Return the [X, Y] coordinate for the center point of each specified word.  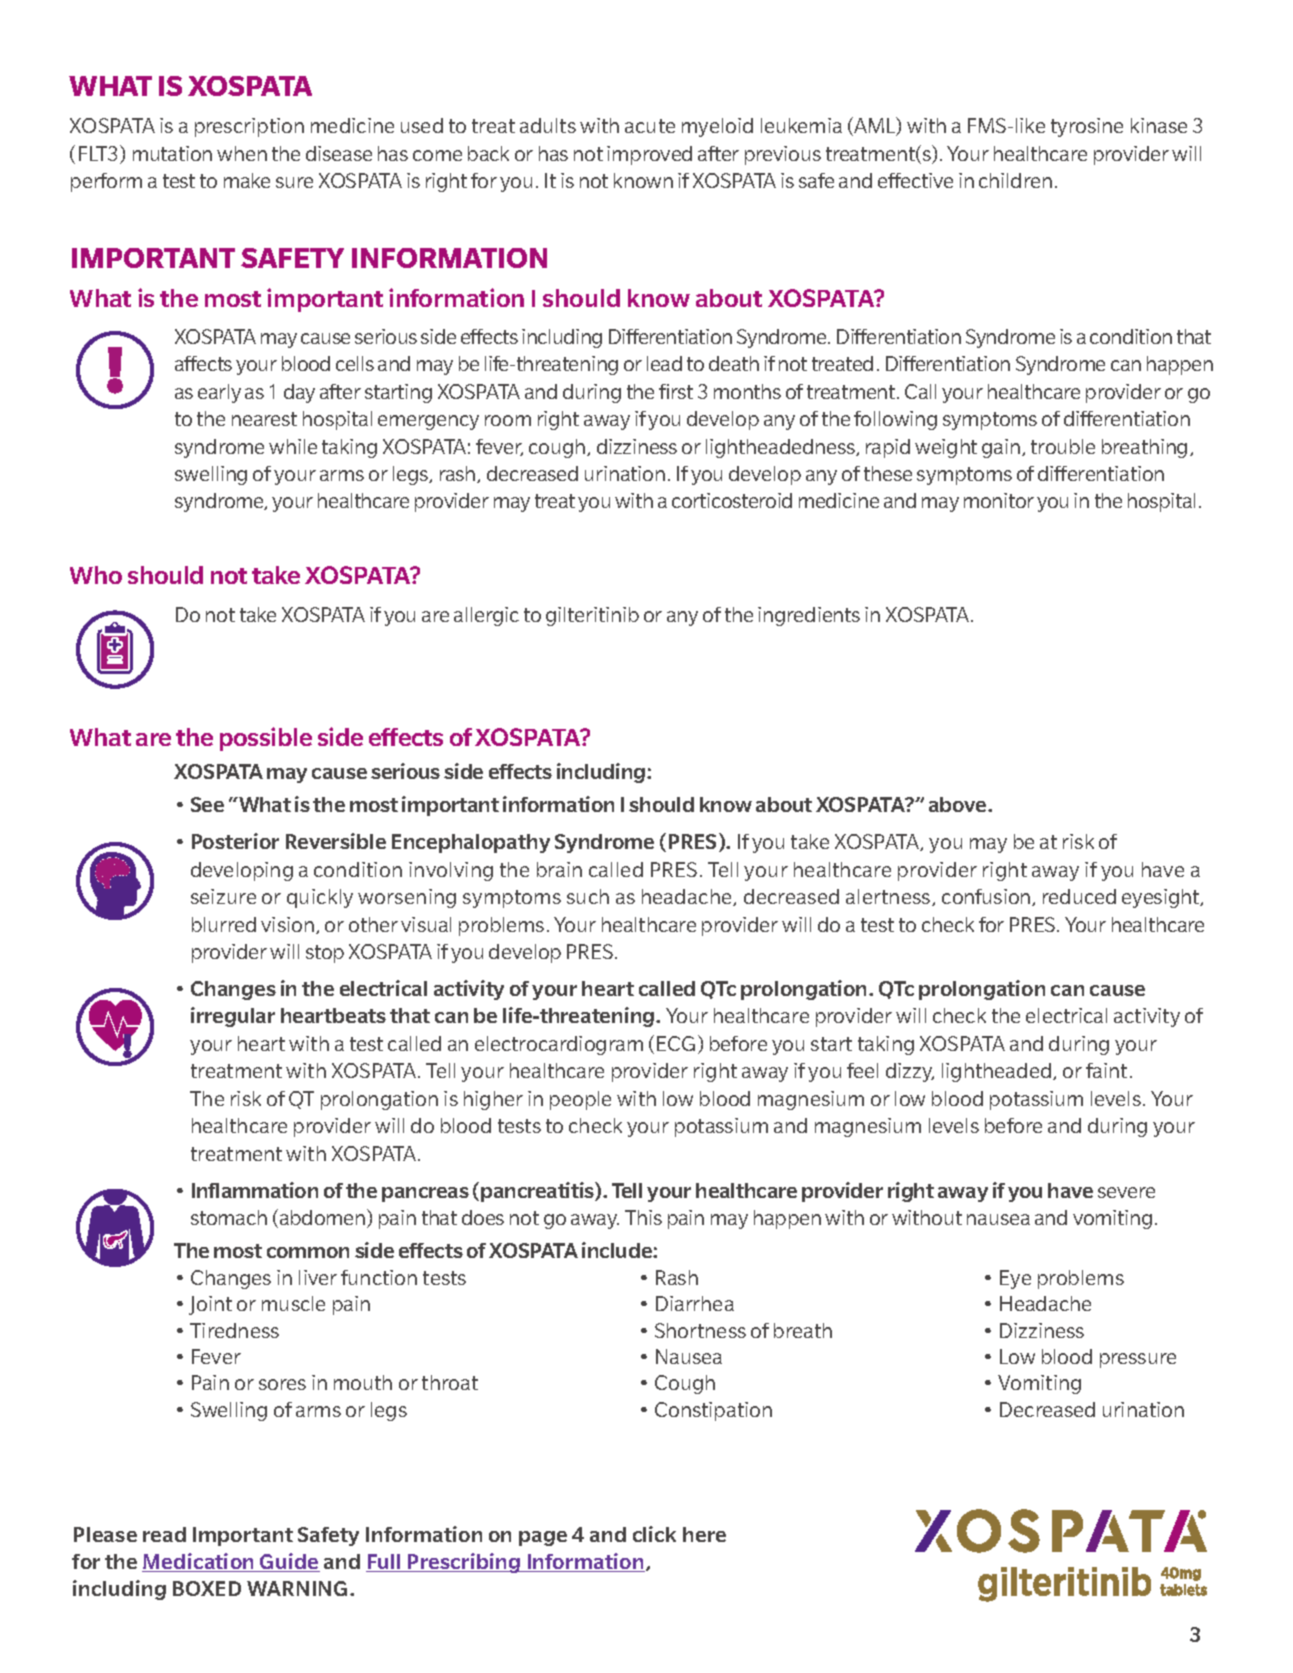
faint [1106, 1070]
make [247, 180]
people [580, 1100]
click [654, 1534]
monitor [999, 500]
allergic [486, 616]
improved [649, 155]
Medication [199, 1562]
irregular [233, 1017]
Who [96, 575]
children [1015, 180]
